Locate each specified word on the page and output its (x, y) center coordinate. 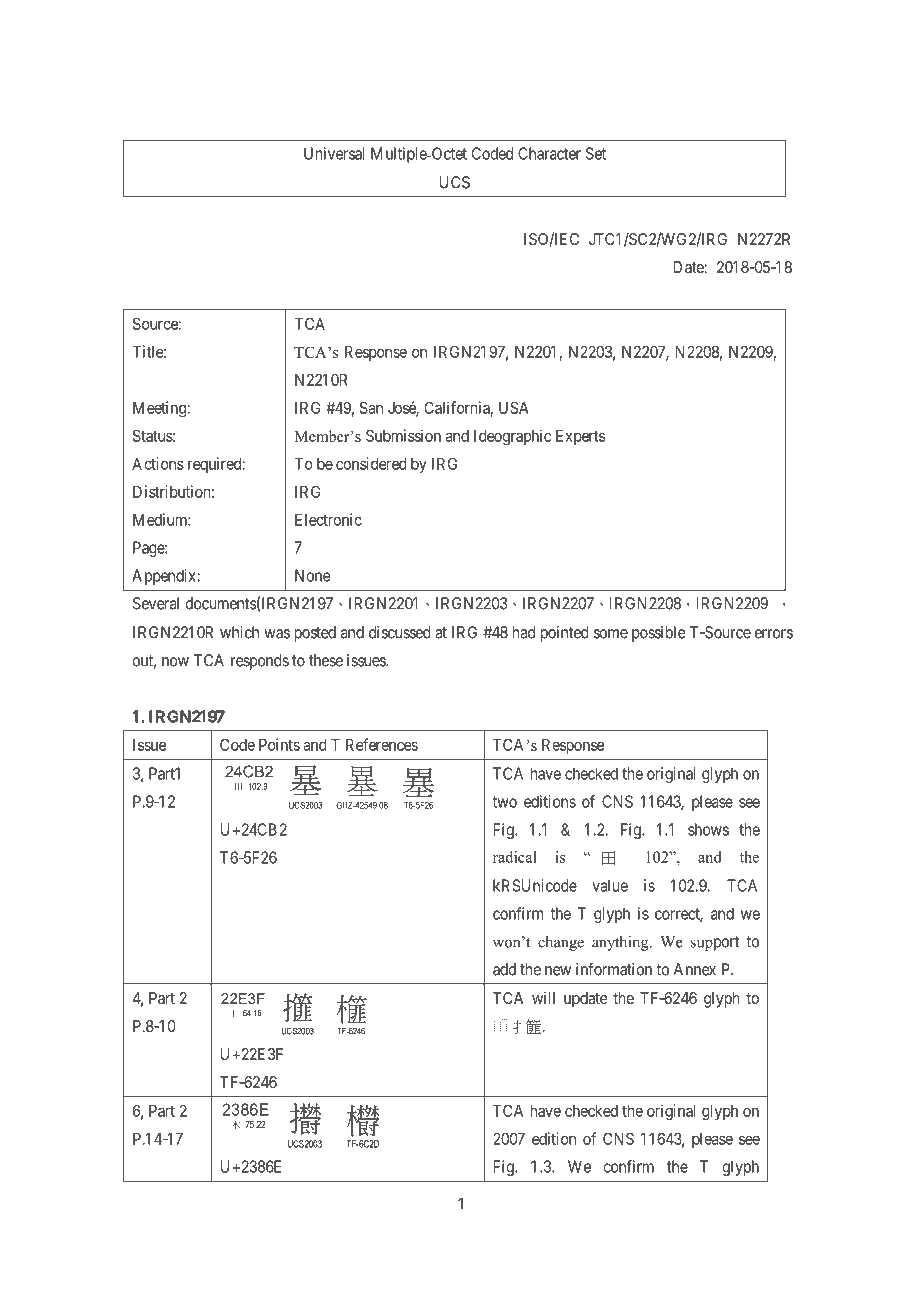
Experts (580, 437)
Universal (334, 153)
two (504, 802)
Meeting (160, 409)
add (504, 969)
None (313, 575)
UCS (454, 182)
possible (659, 634)
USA (514, 407)
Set (596, 153)
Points (279, 744)
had (524, 632)
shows (708, 829)
